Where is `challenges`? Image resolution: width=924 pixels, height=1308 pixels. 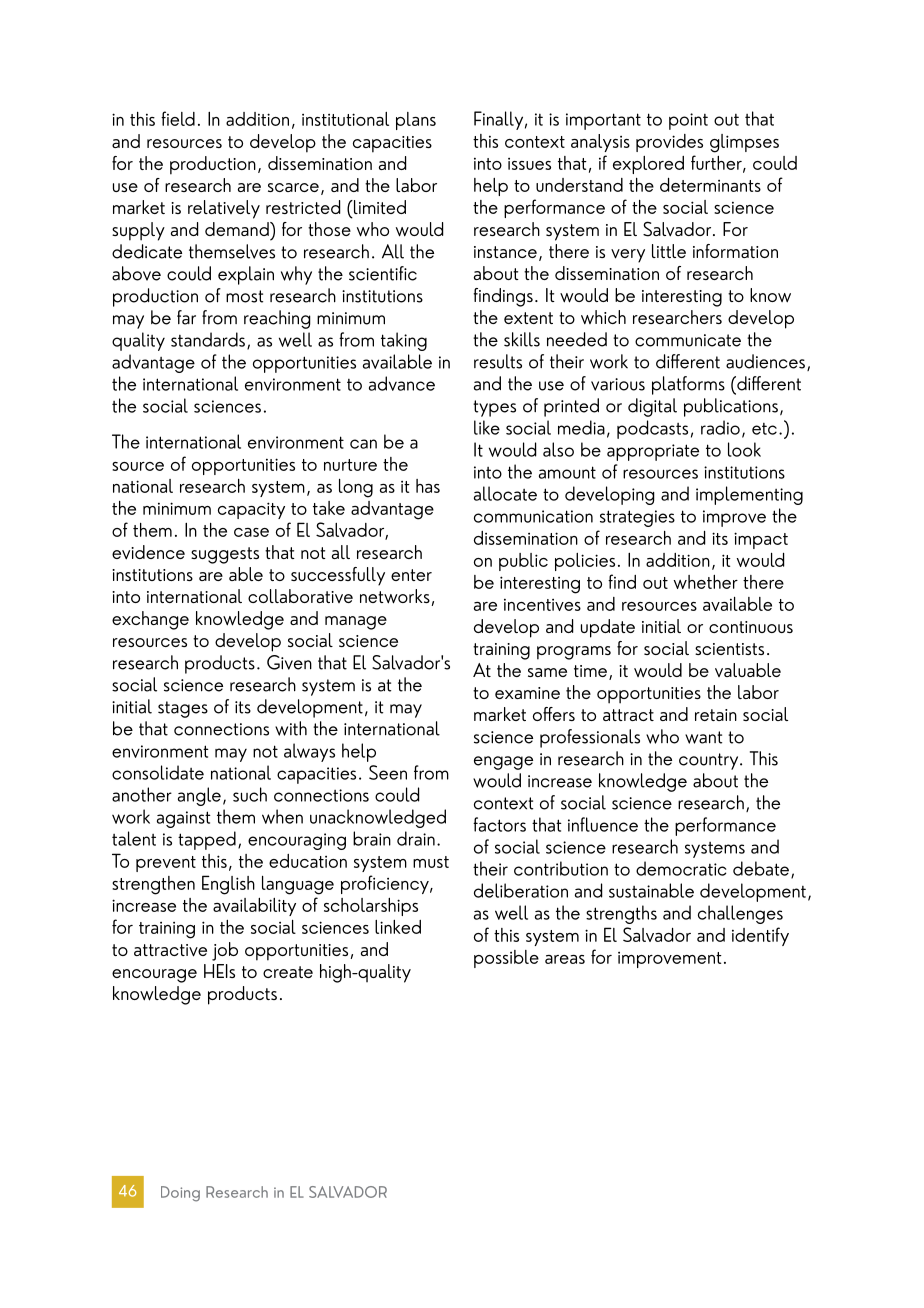 challenges is located at coordinates (740, 914).
